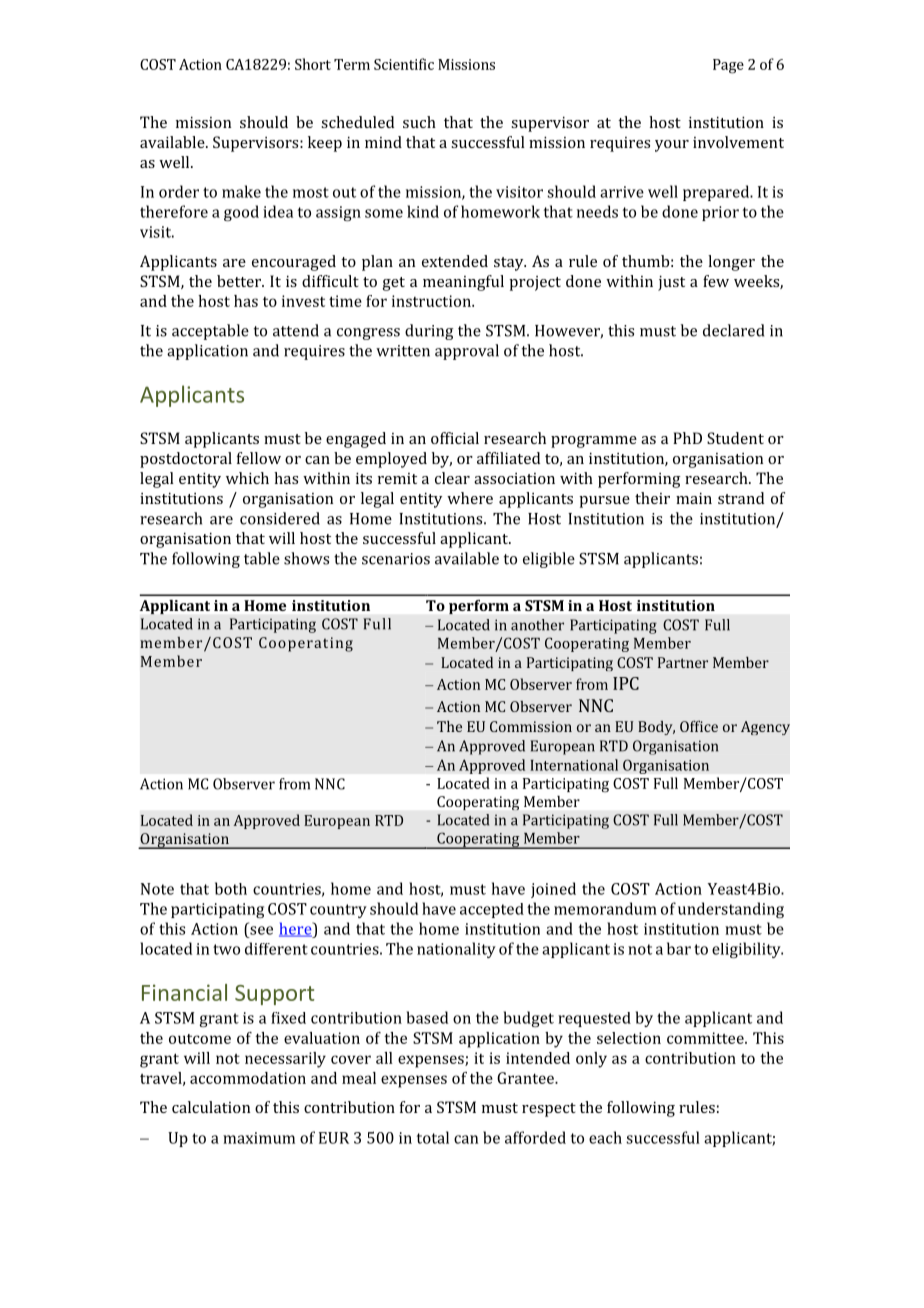 This document has width=924, height=1308. I want to click on total, so click(433, 1137).
